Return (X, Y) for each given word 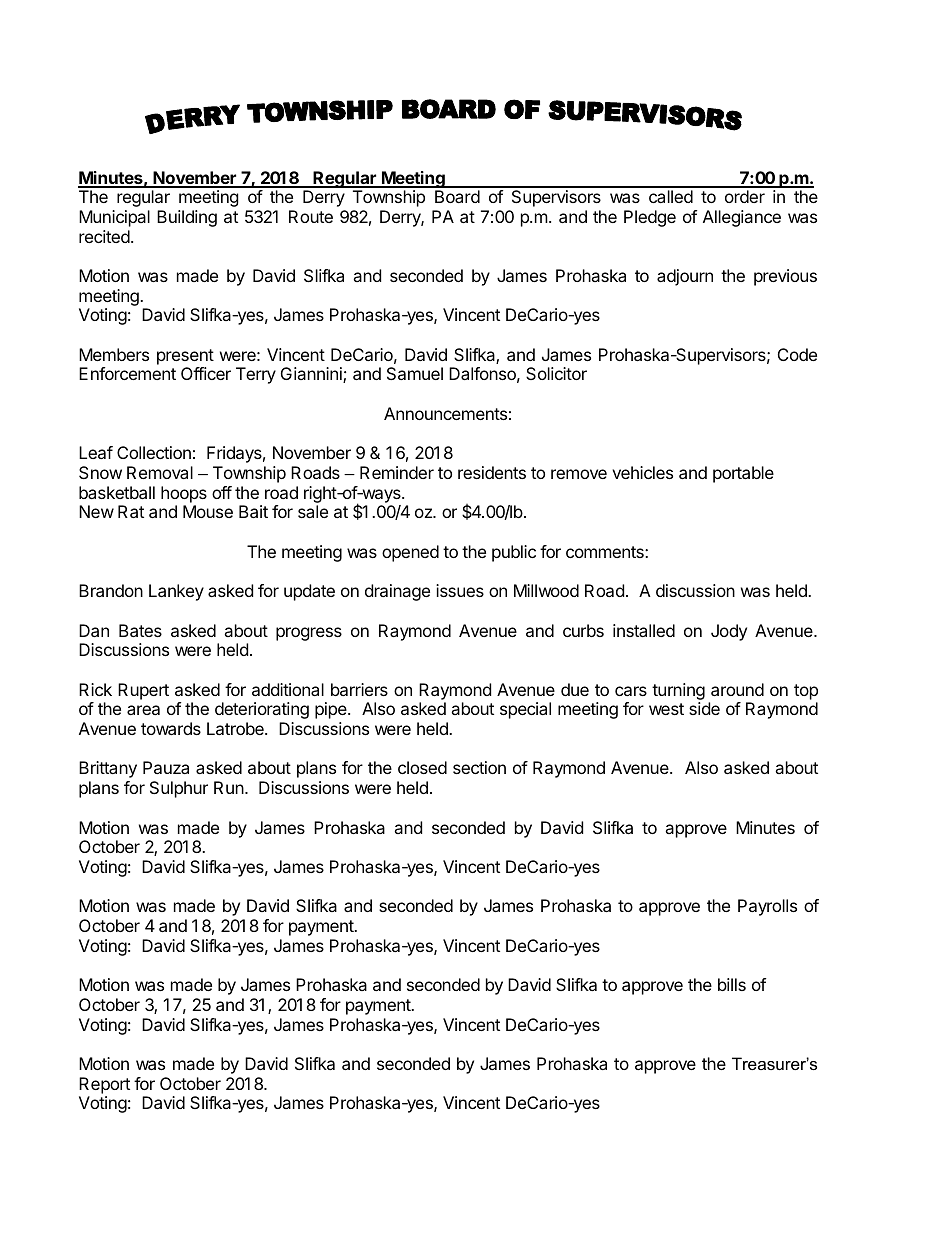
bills (732, 984)
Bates (140, 630)
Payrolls (767, 907)
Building (187, 218)
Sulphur (179, 789)
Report (104, 1085)
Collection (154, 452)
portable (743, 474)
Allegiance (742, 218)
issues (460, 590)
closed (422, 767)
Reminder (397, 472)
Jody (729, 632)
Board (457, 196)
